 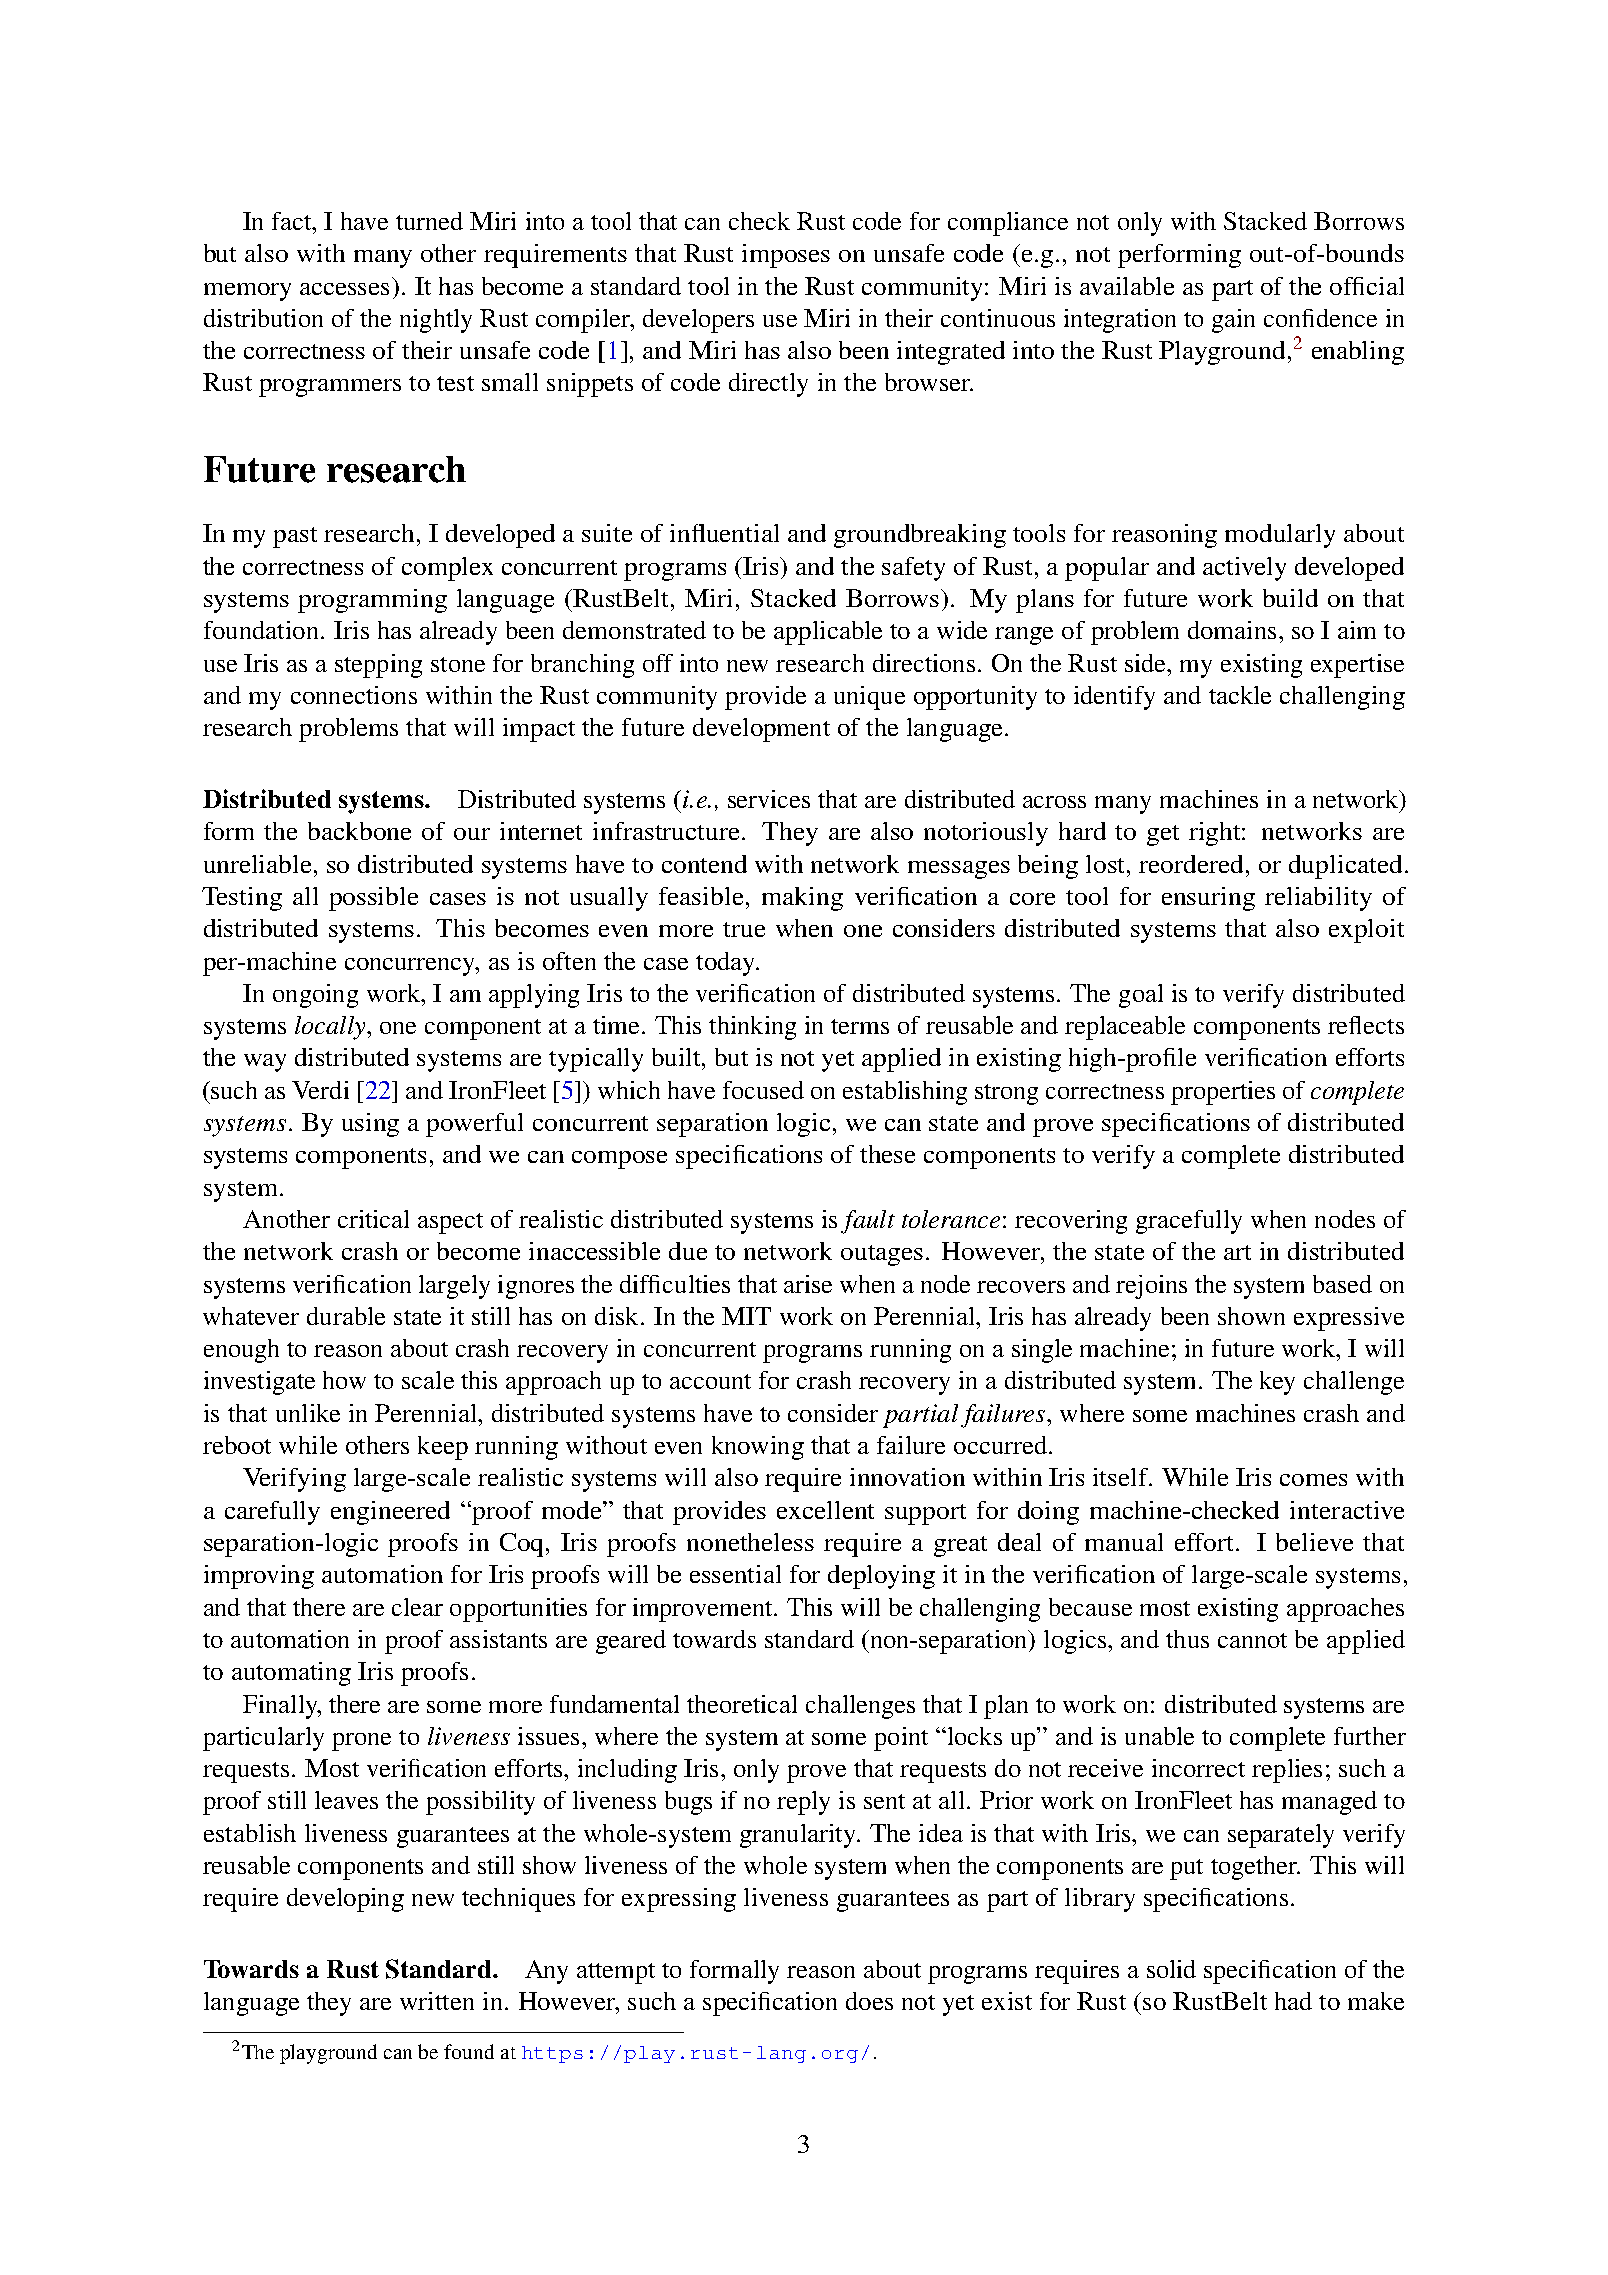 I want to click on cannot, so click(x=1252, y=1640).
